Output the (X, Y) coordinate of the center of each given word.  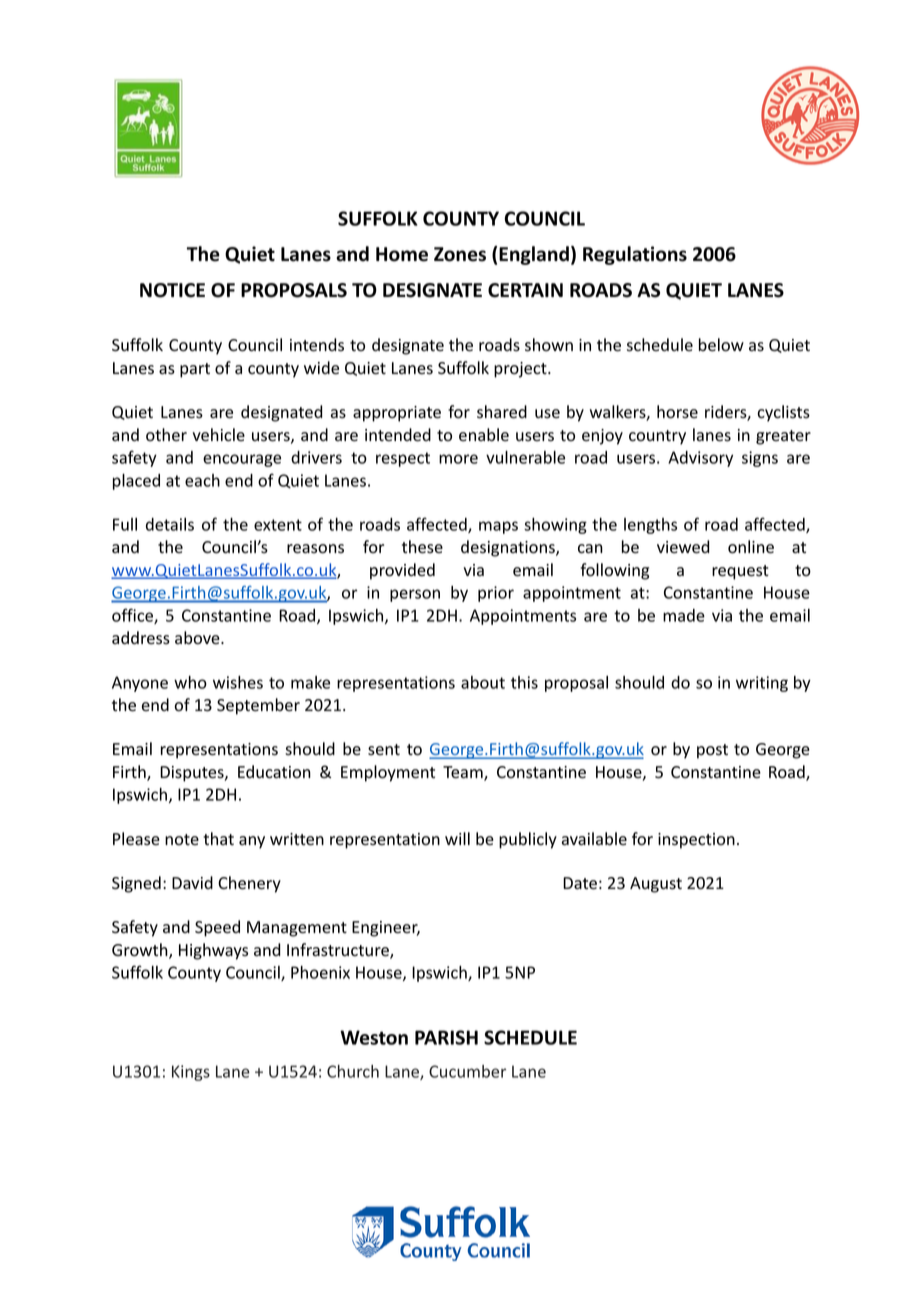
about (483, 682)
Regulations (635, 255)
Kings (191, 1073)
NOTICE (172, 290)
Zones (460, 254)
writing (762, 684)
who (190, 682)
